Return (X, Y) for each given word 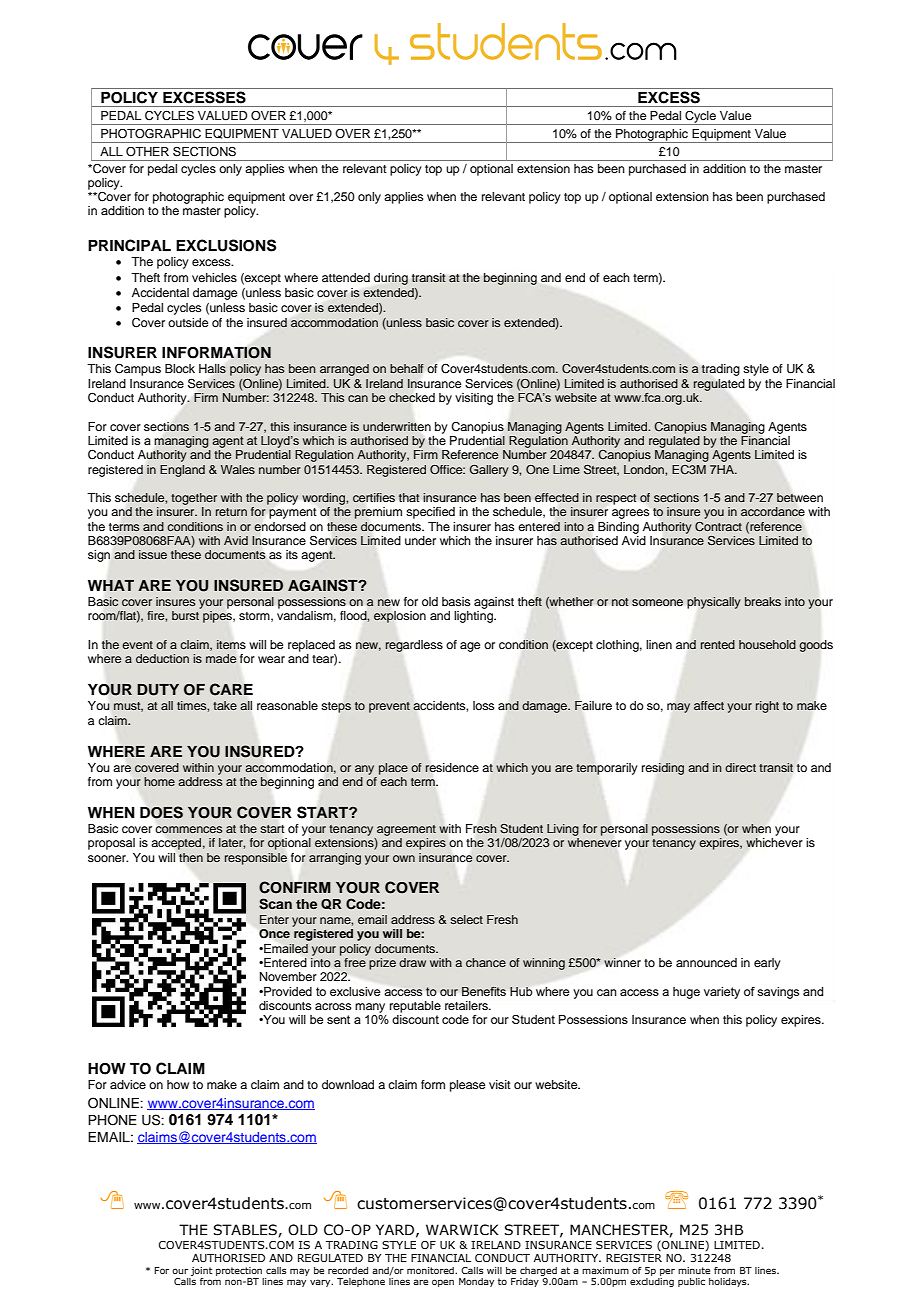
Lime (566, 469)
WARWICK (462, 1230)
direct (740, 767)
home (159, 781)
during (391, 279)
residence (452, 768)
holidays (729, 1282)
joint (201, 1271)
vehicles (214, 277)
